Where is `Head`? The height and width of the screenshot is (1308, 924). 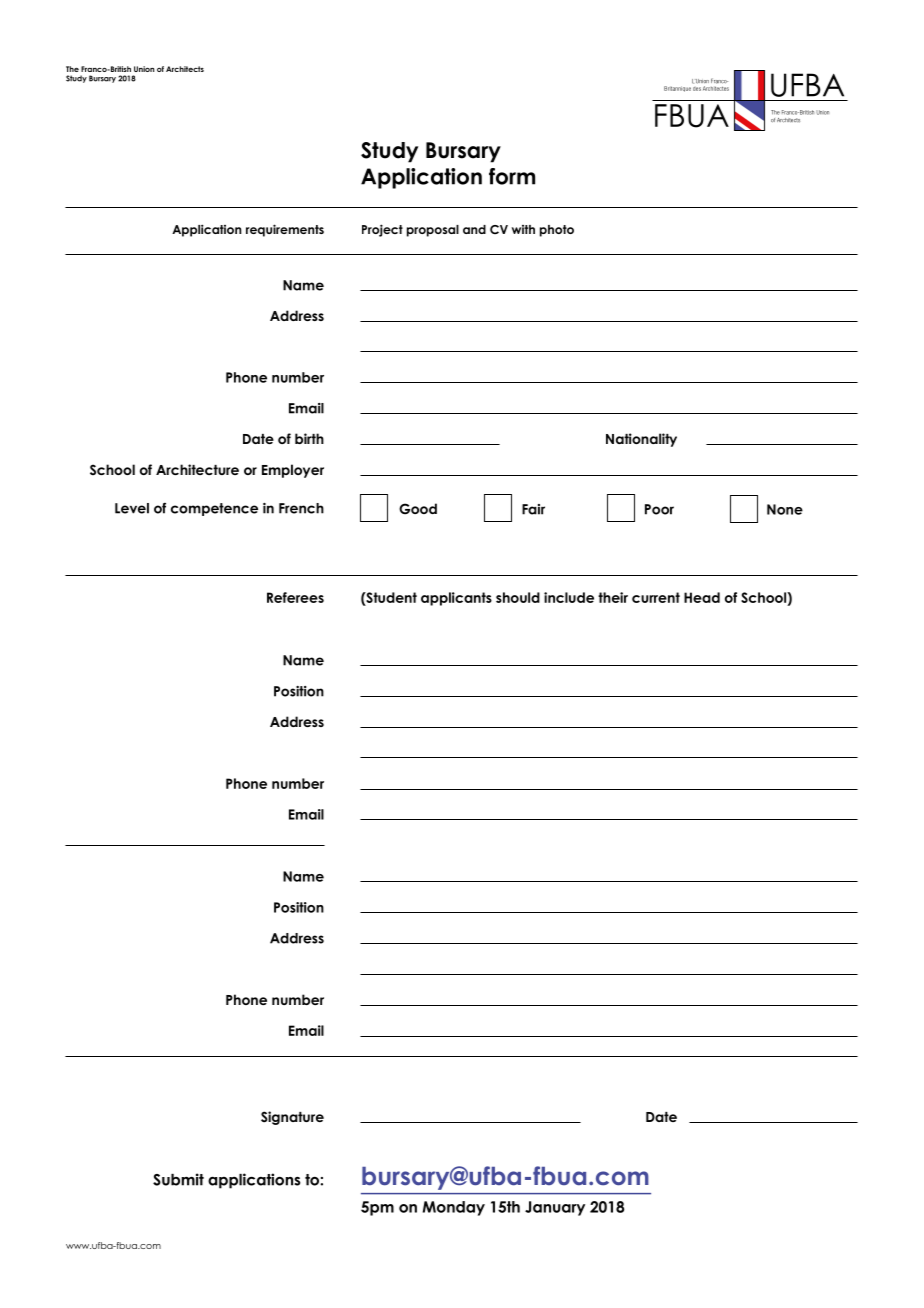 Head is located at coordinates (702, 597).
